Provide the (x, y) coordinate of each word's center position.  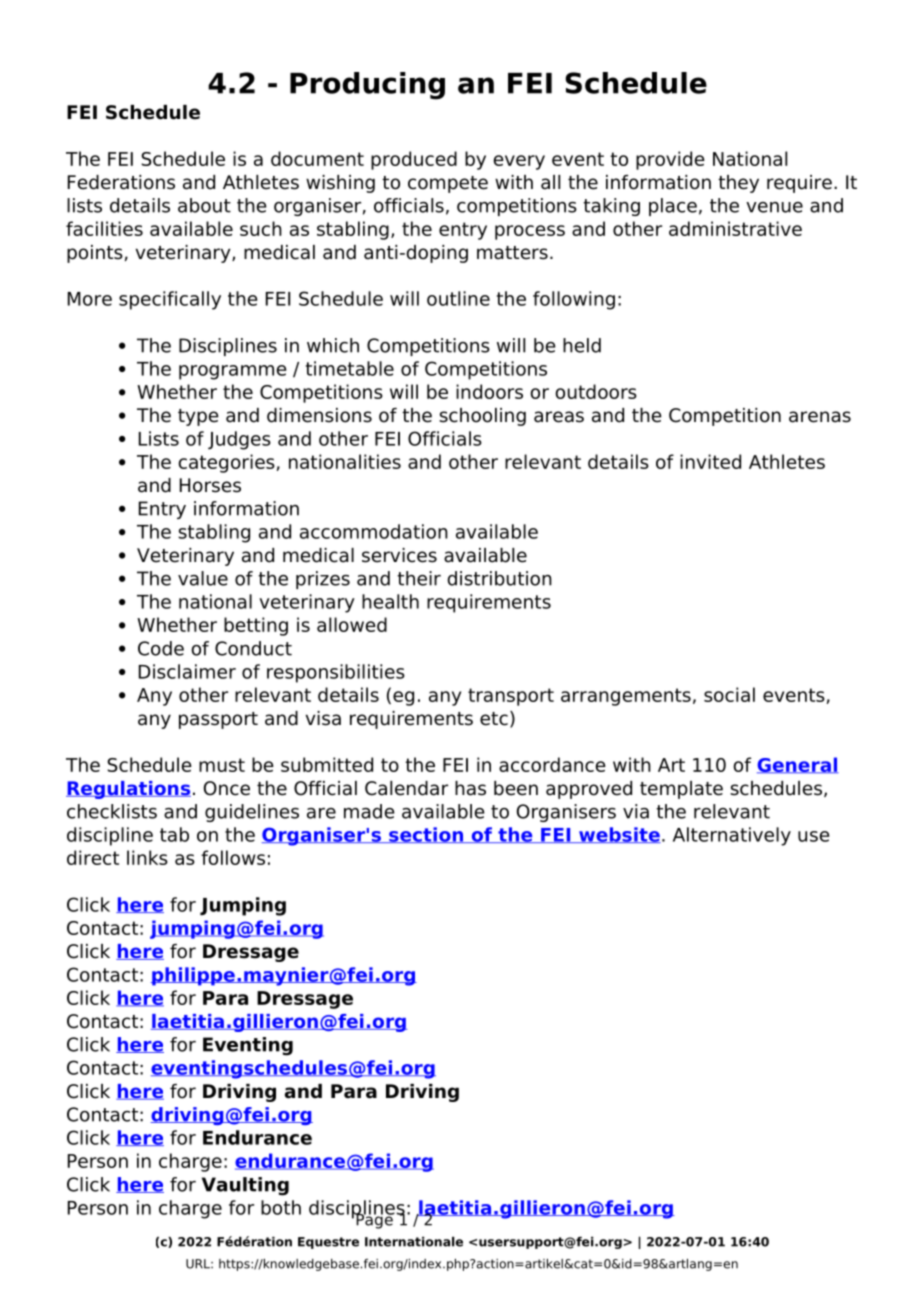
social (729, 694)
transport (511, 697)
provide (670, 160)
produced (414, 160)
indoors (489, 391)
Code (161, 648)
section (426, 835)
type (198, 417)
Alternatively (732, 836)
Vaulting (245, 1186)
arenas (820, 417)
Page (374, 1220)
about (204, 205)
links (147, 857)
